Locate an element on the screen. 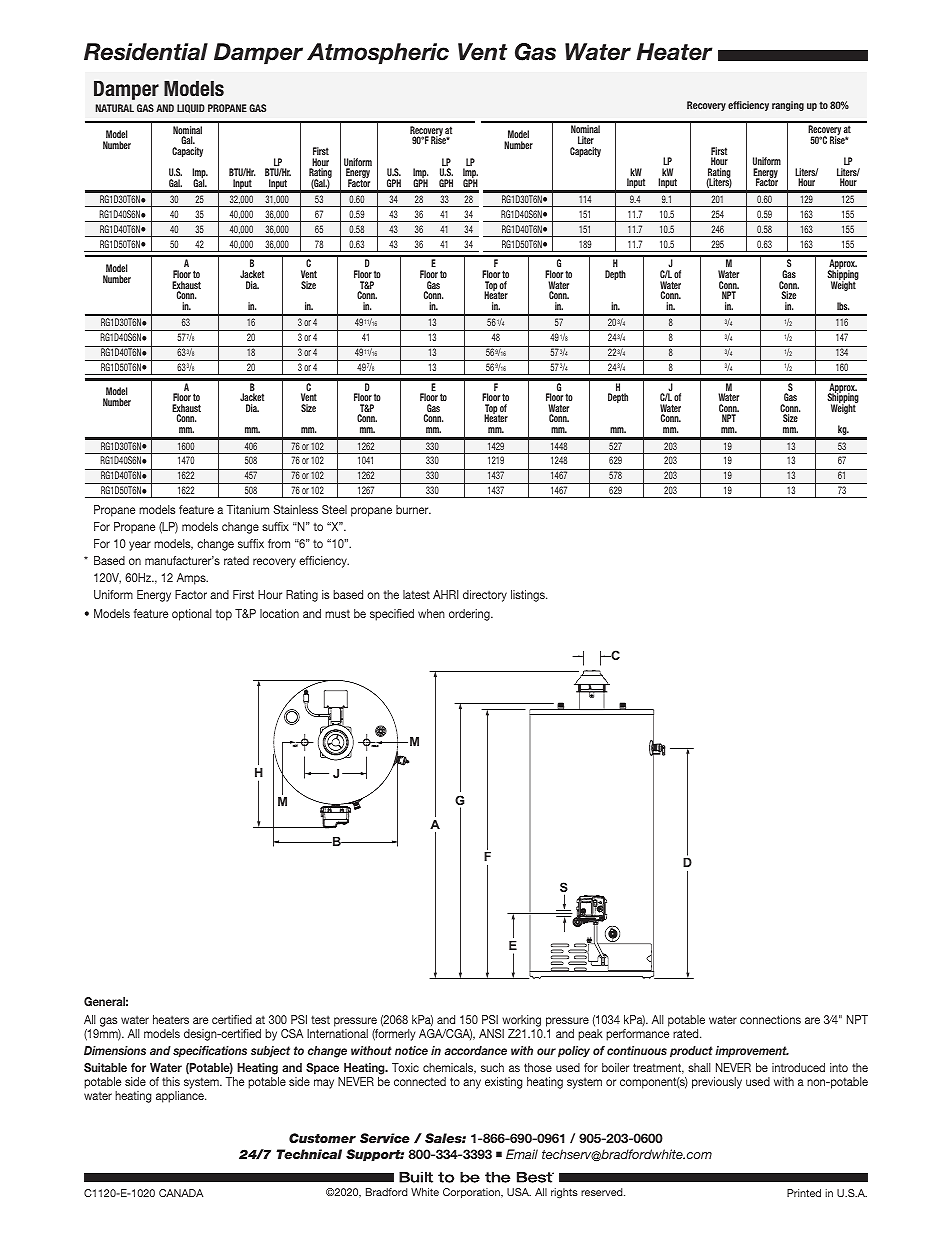  LIQUID is located at coordinates (191, 108).
